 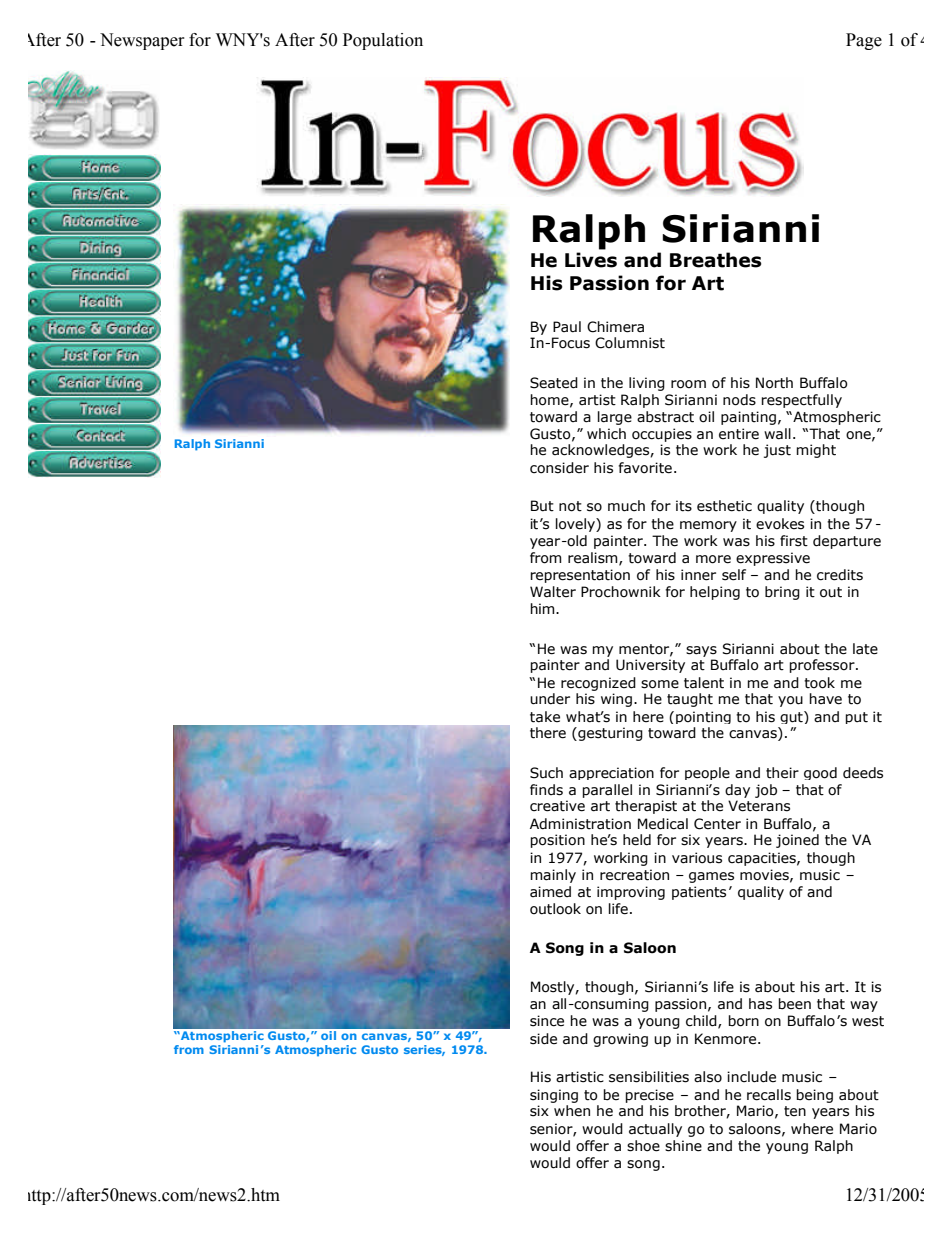 I want to click on Such, so click(x=546, y=773).
